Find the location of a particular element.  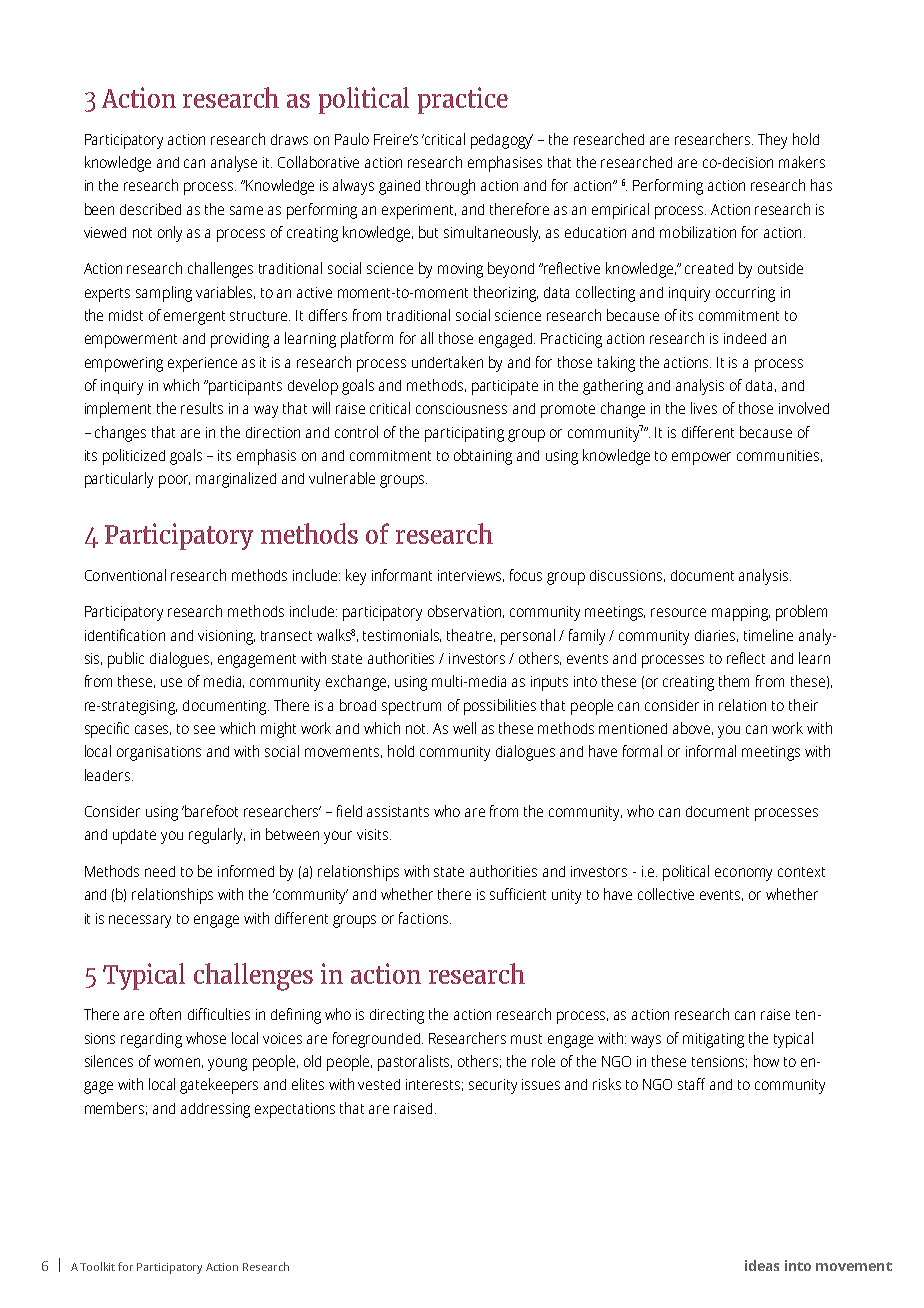

ideas is located at coordinates (762, 1265).
